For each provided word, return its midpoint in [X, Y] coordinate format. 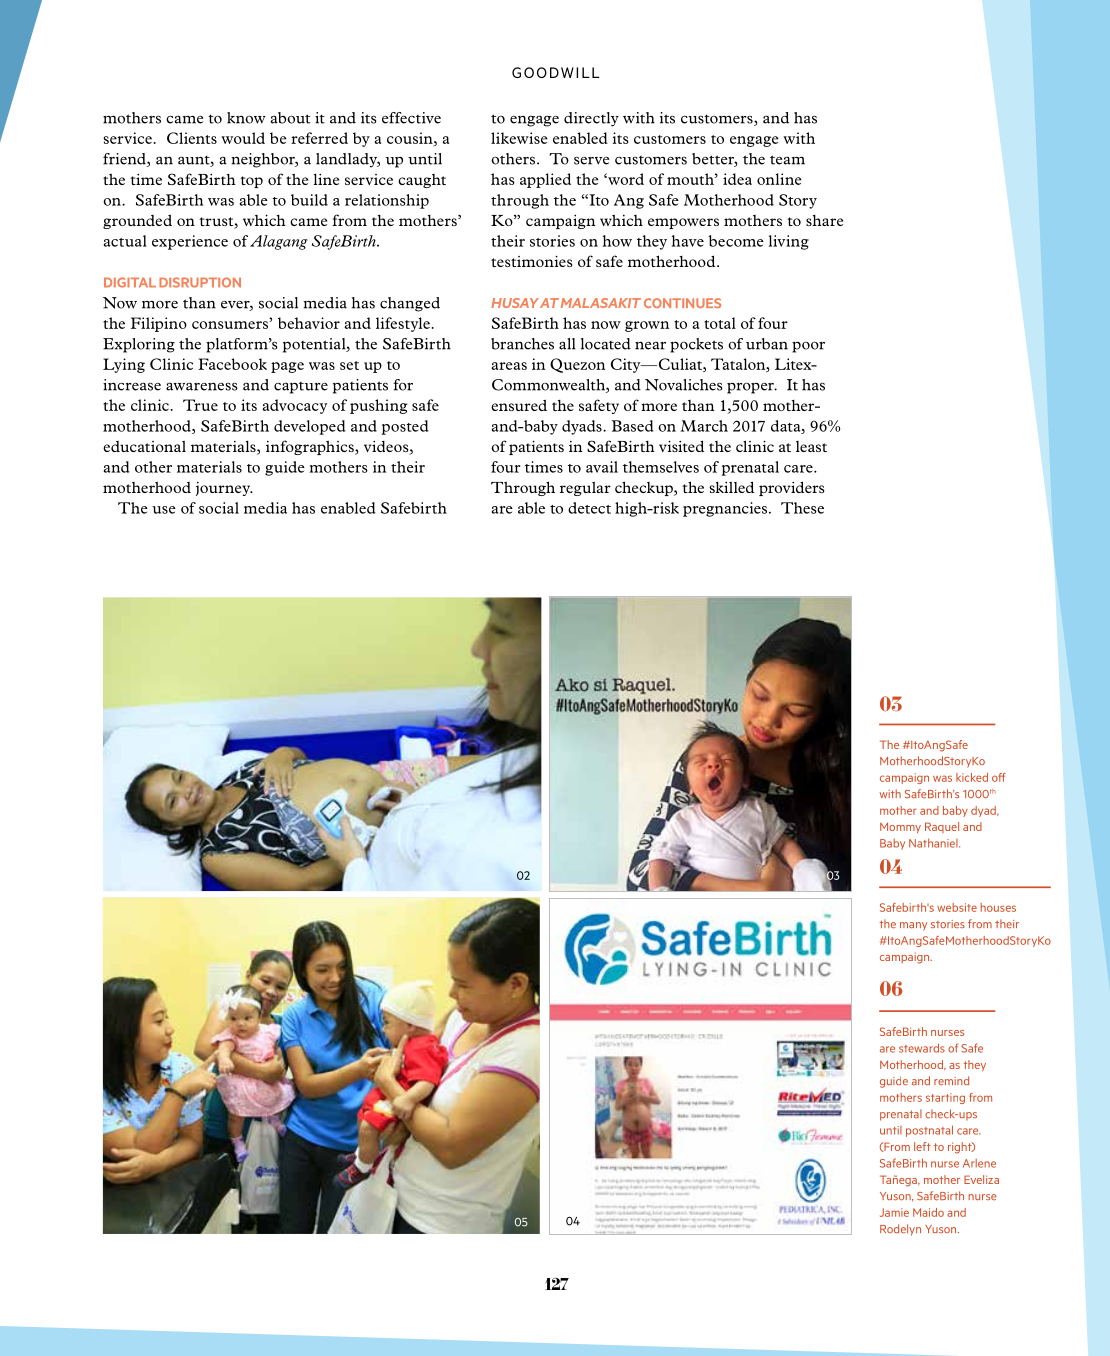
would [243, 138]
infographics [311, 447]
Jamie [894, 1212]
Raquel [942, 827]
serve [592, 160]
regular [585, 489]
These [802, 508]
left [922, 1146]
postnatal [929, 1131]
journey [224, 489]
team [787, 160]
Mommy [900, 827]
